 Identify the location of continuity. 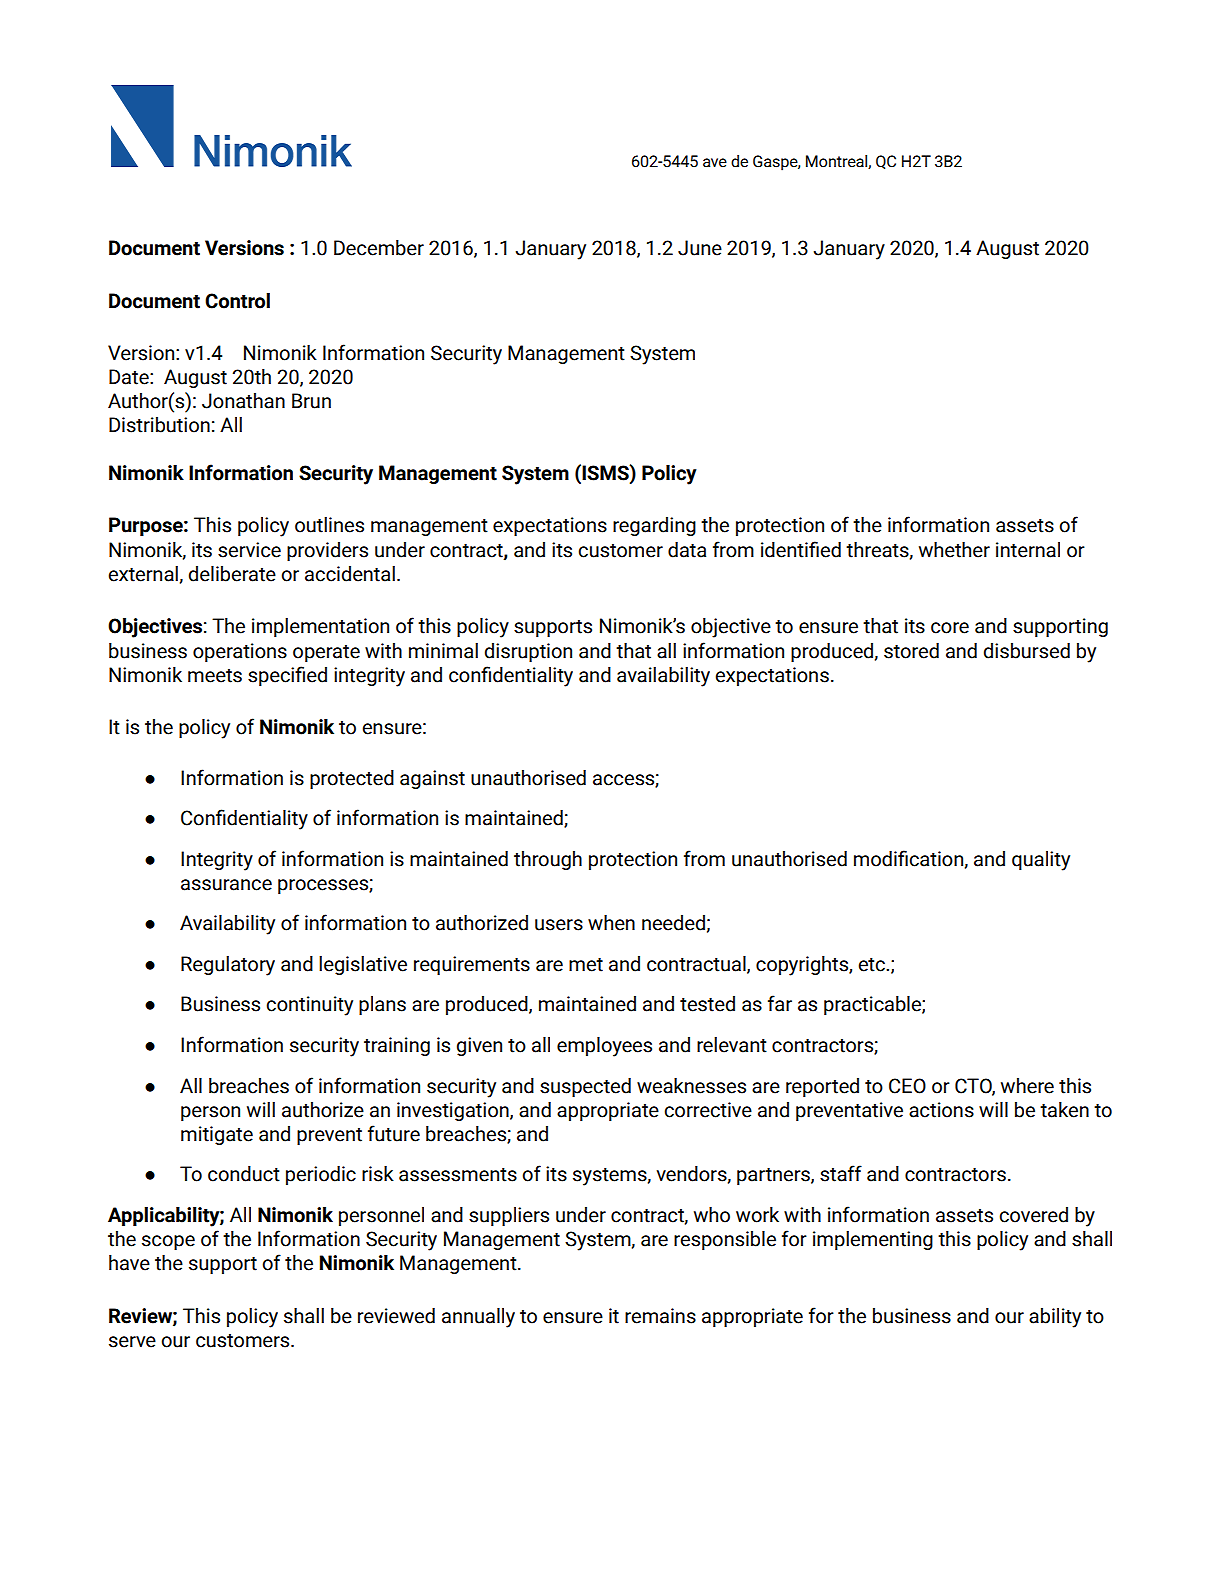
(309, 1006).
